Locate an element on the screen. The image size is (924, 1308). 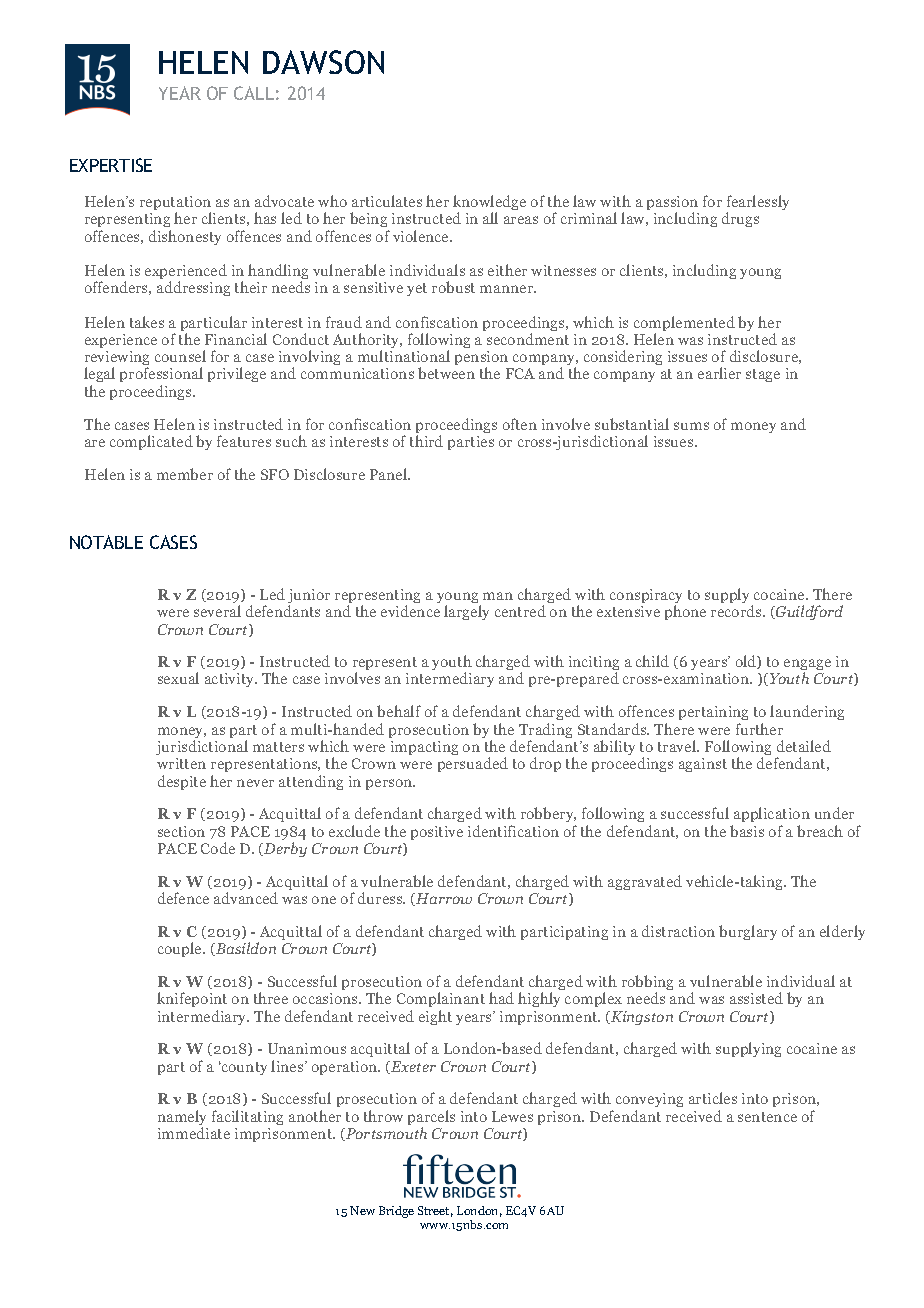
written is located at coordinates (181, 763).
